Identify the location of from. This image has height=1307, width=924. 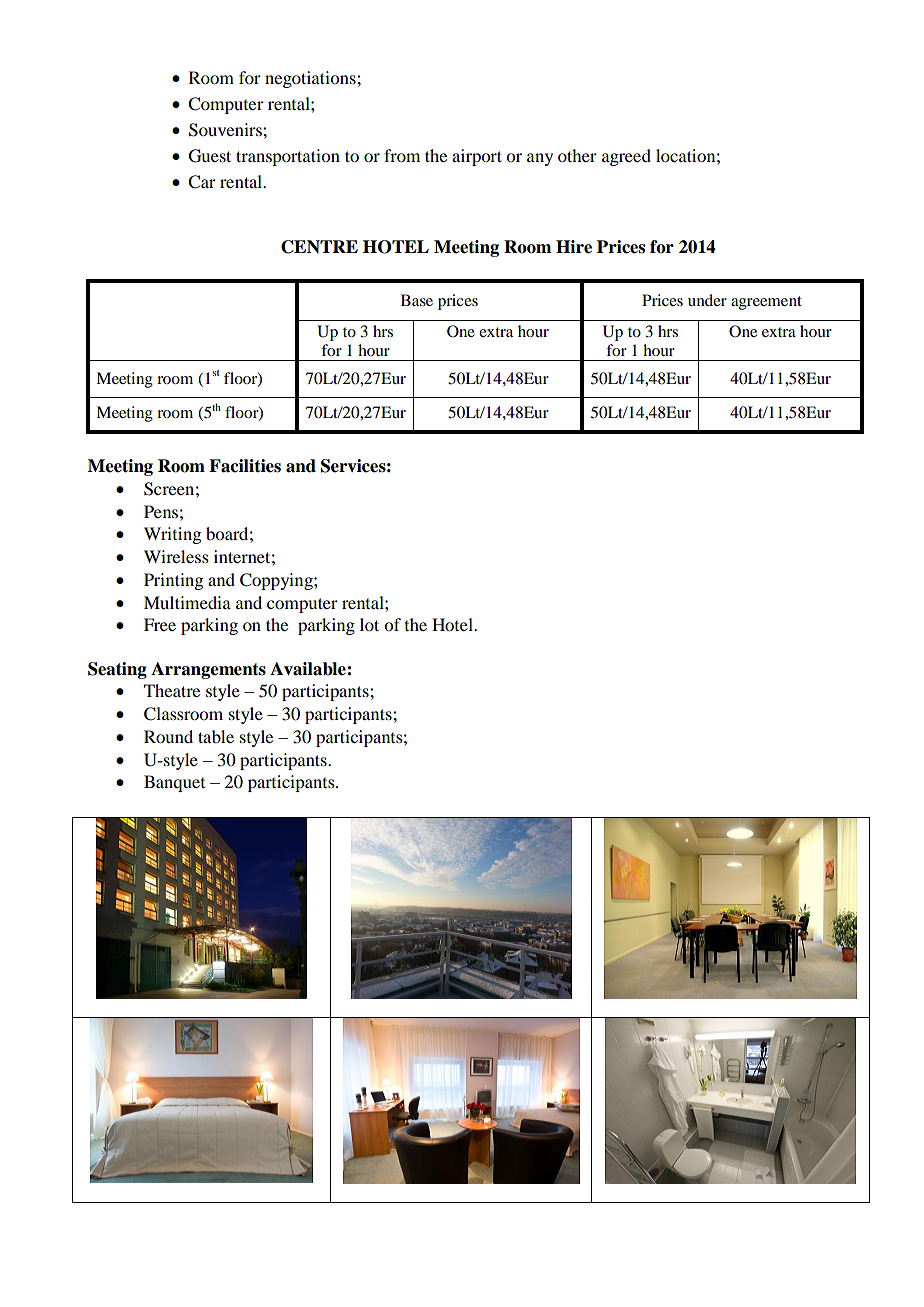
(402, 155).
